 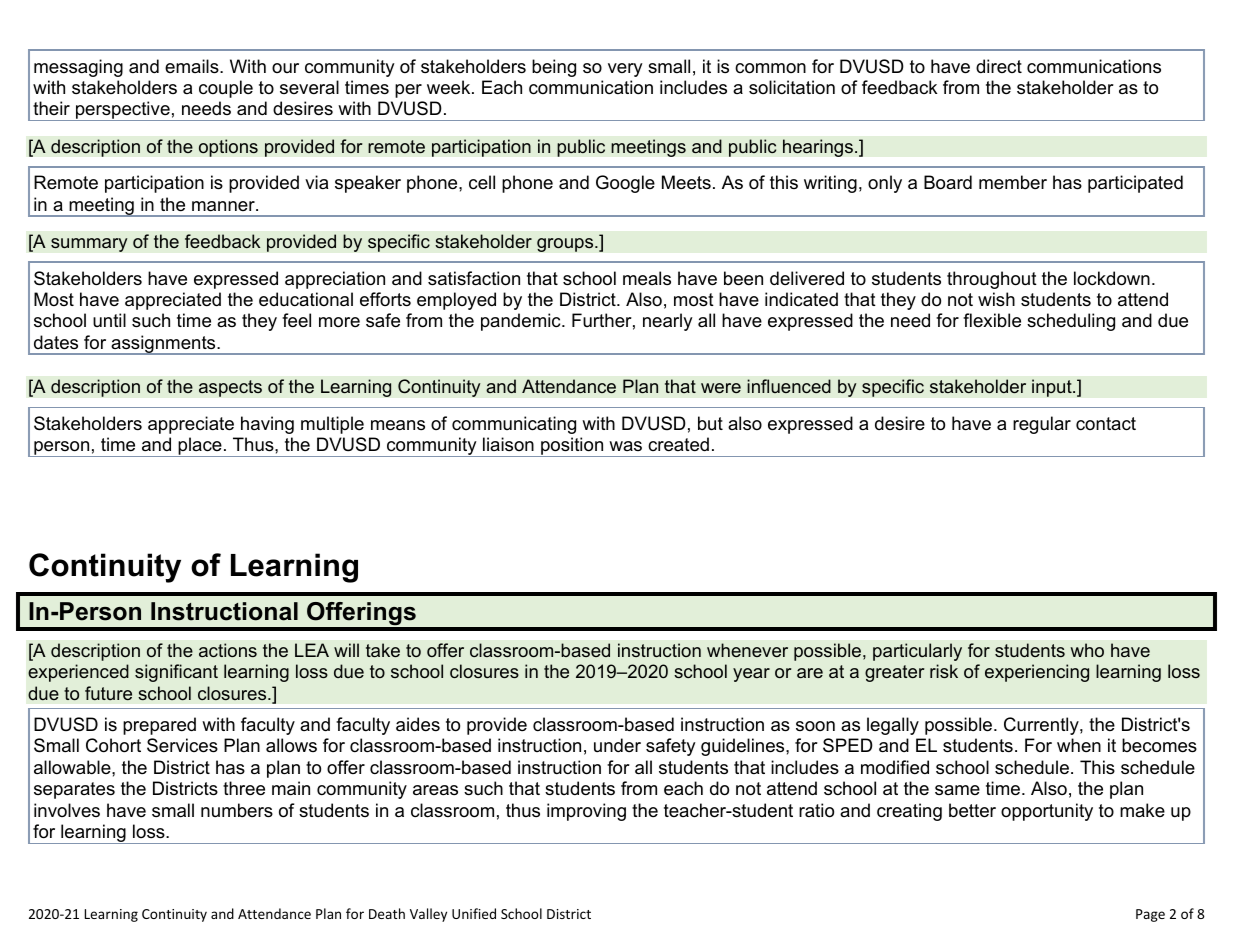 I want to click on direct, so click(x=999, y=66).
